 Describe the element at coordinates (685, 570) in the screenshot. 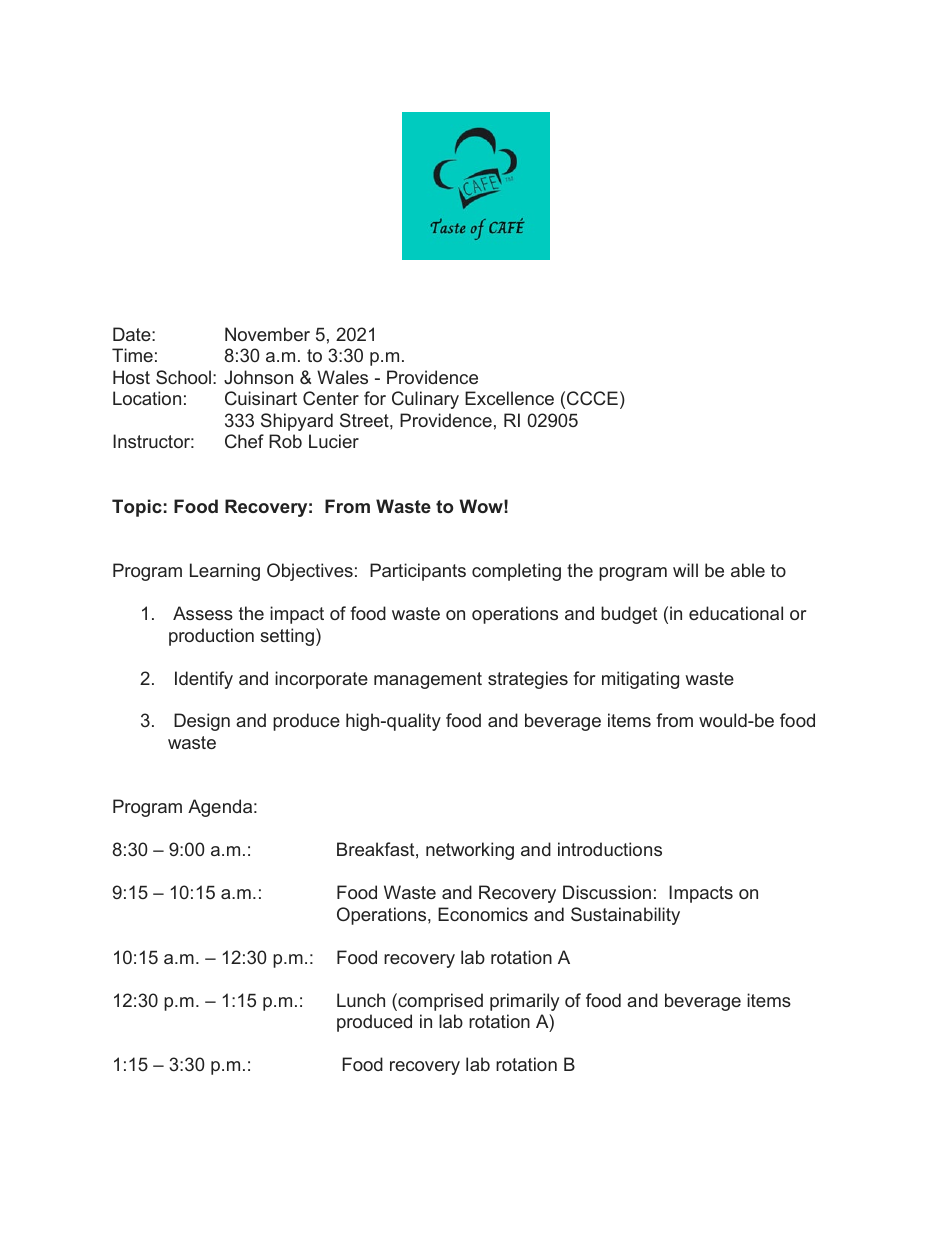

I see `will` at that location.
